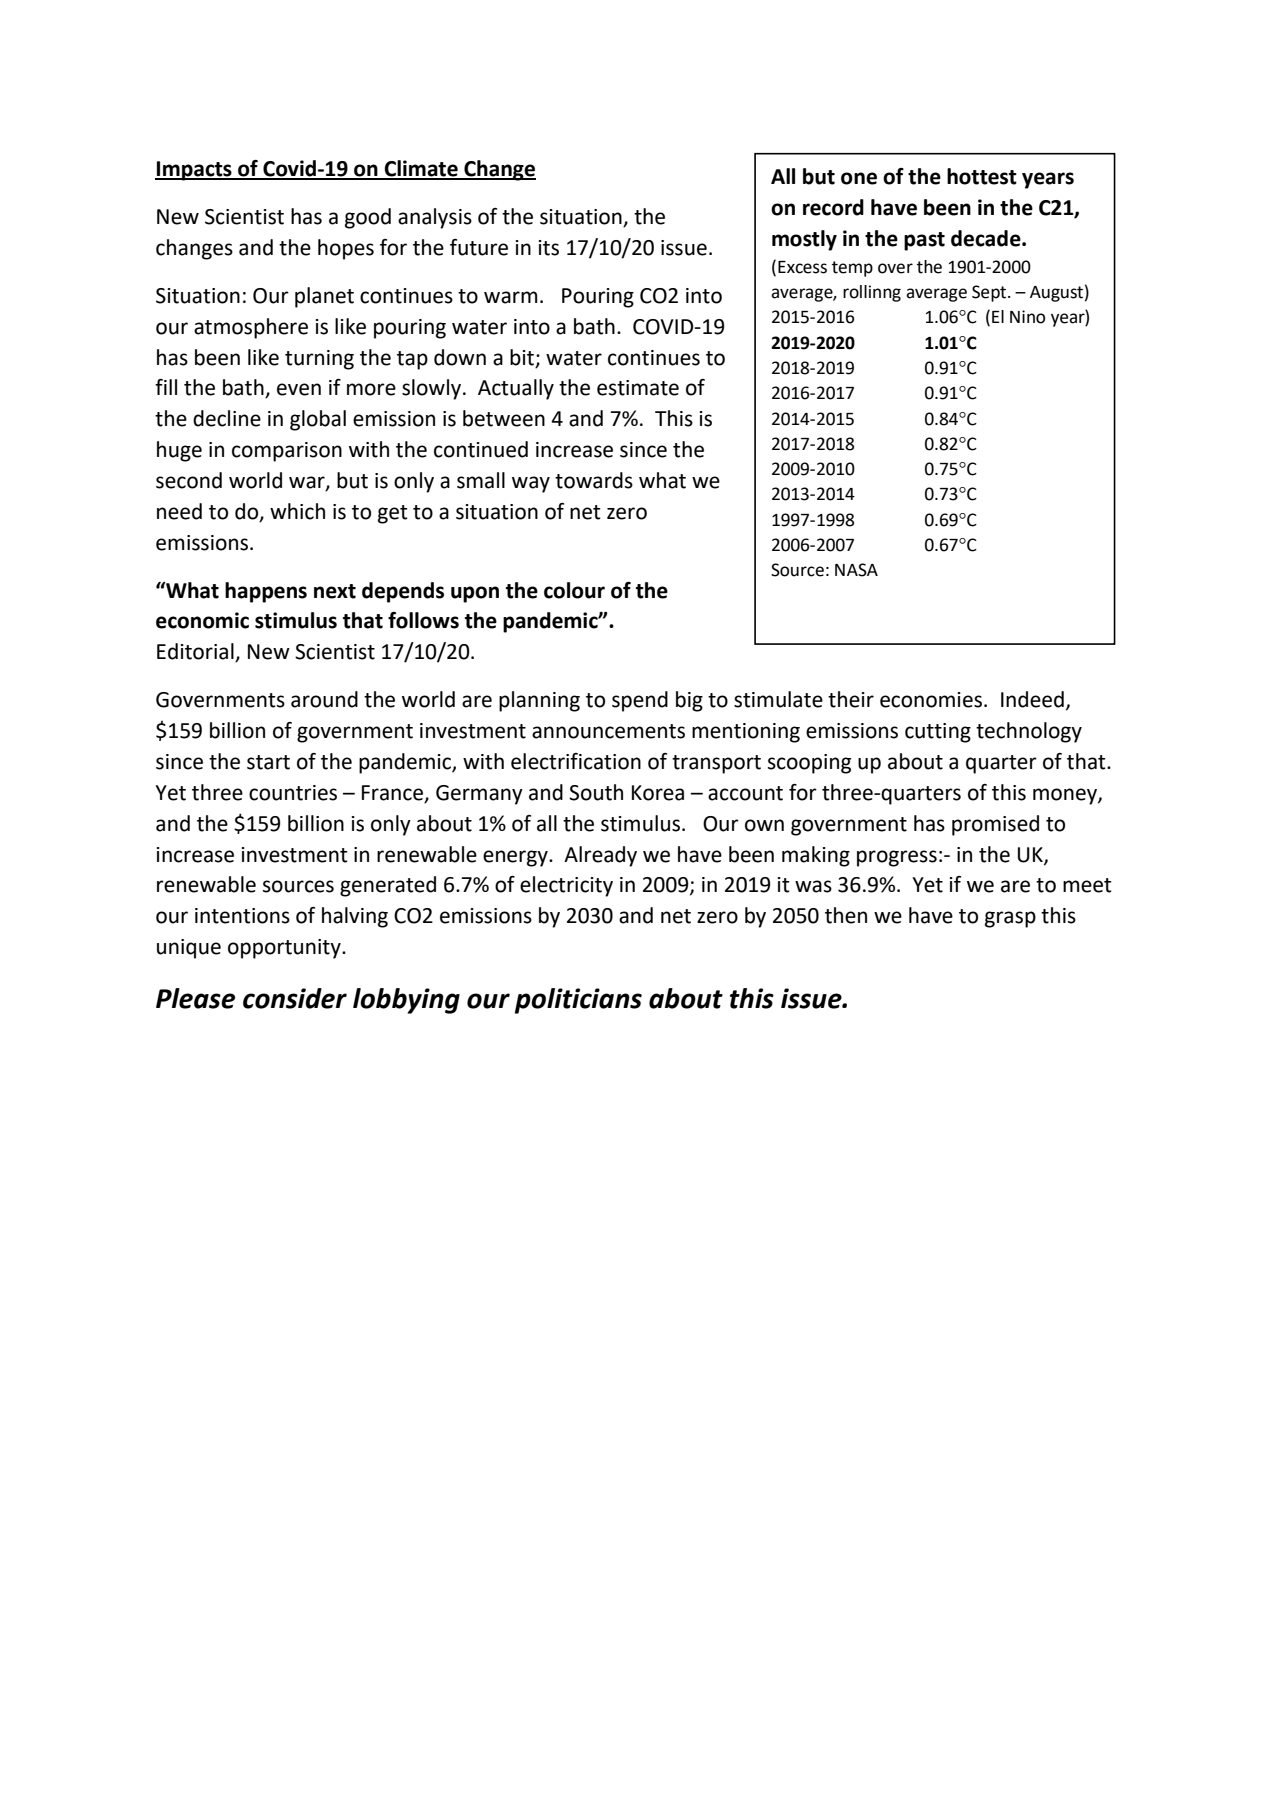 Image resolution: width=1268 pixels, height=1793 pixels. I want to click on consider, so click(295, 998).
